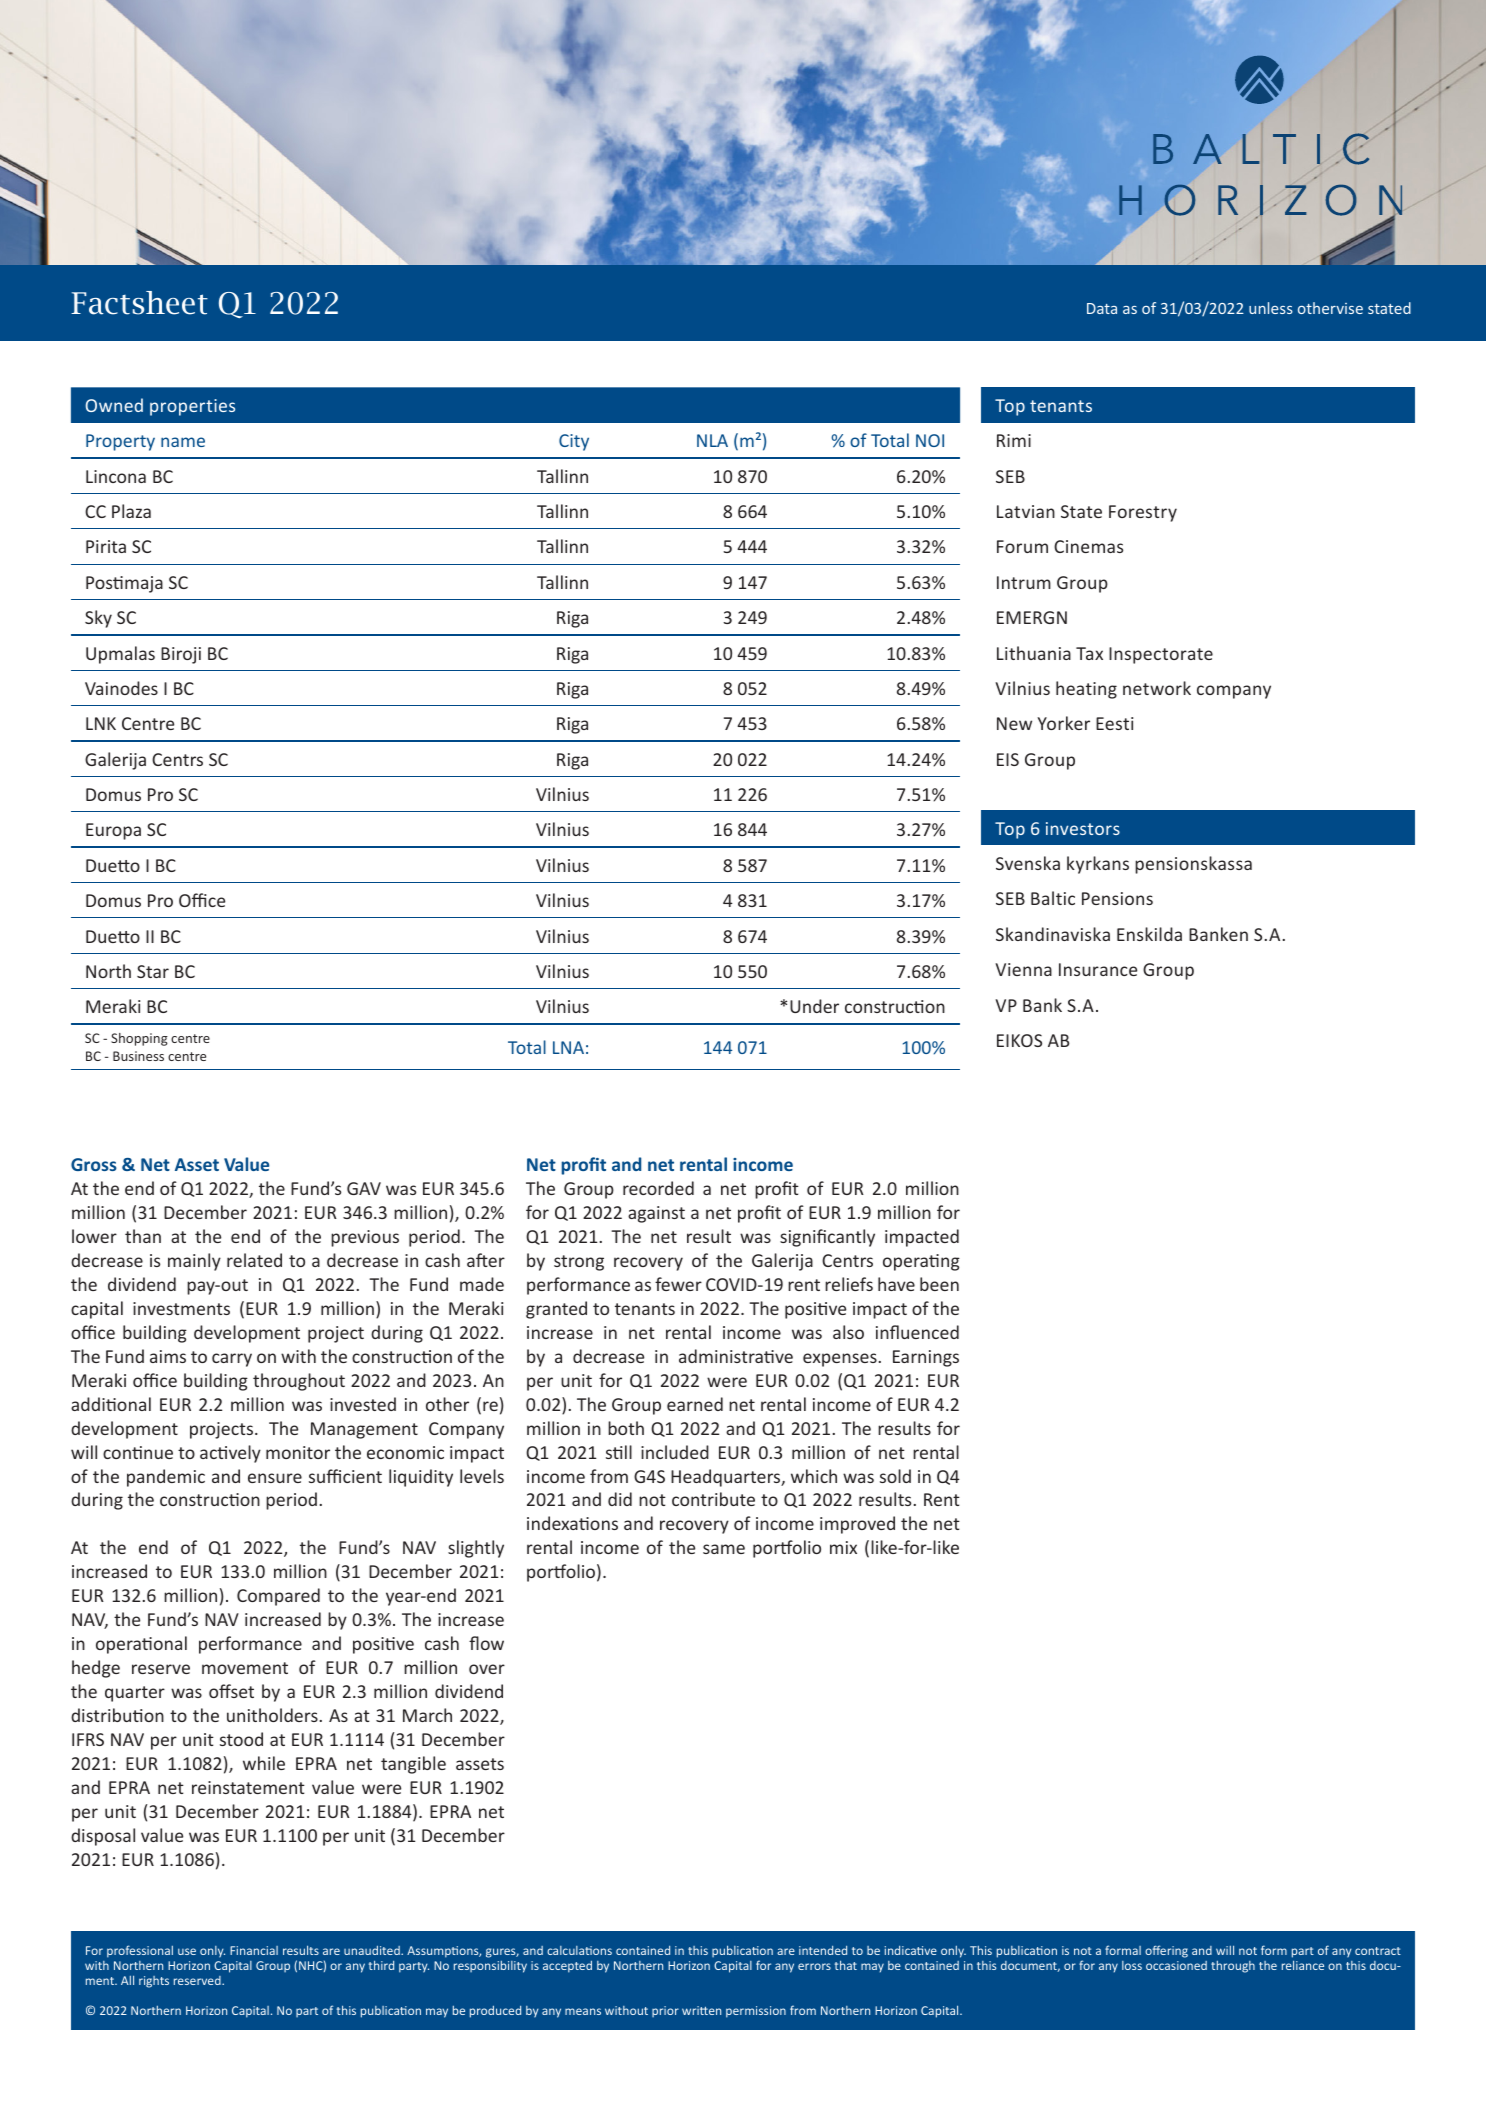  I want to click on Compared, so click(278, 1597).
